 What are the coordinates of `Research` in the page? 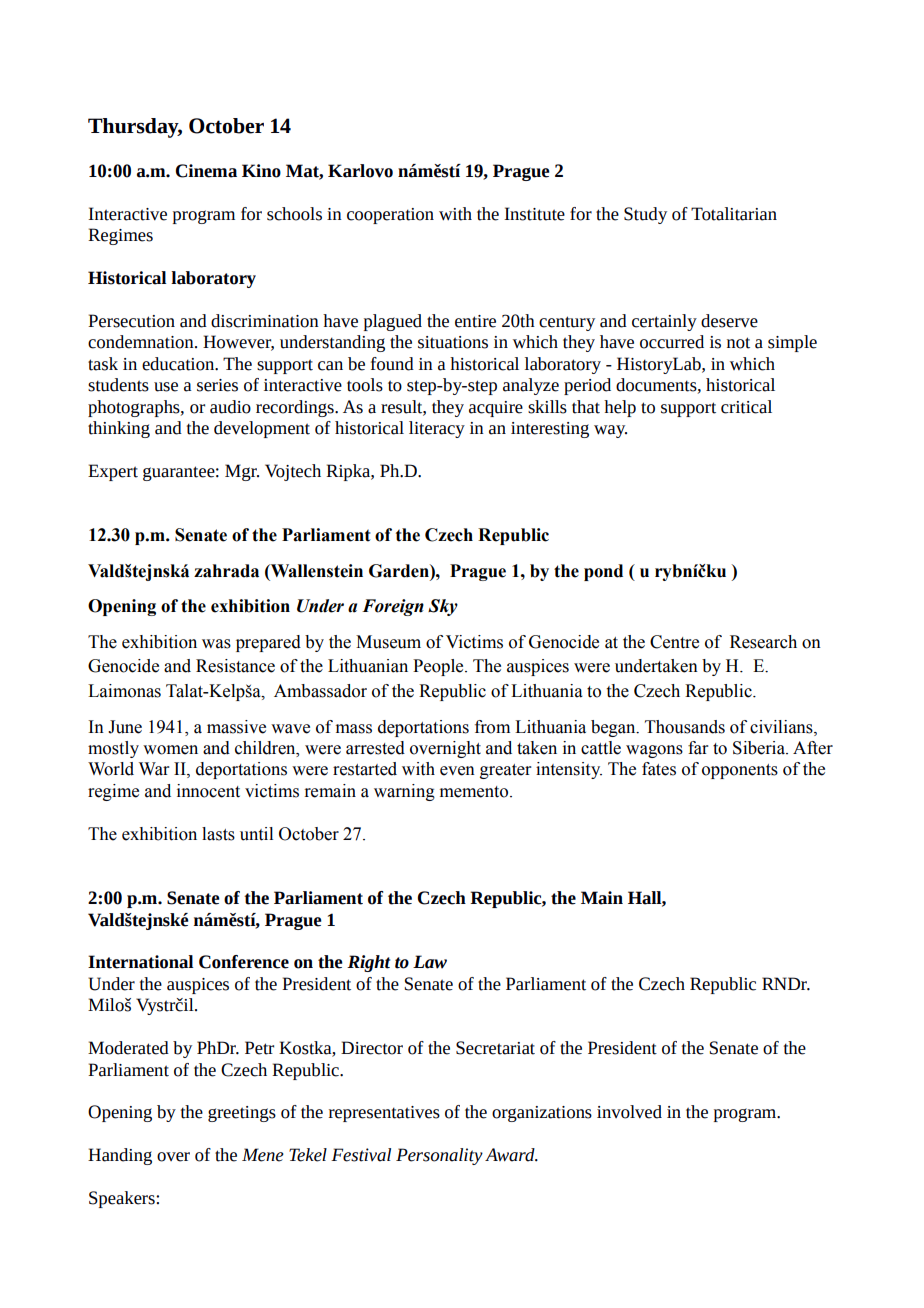 It's located at (763, 642).
